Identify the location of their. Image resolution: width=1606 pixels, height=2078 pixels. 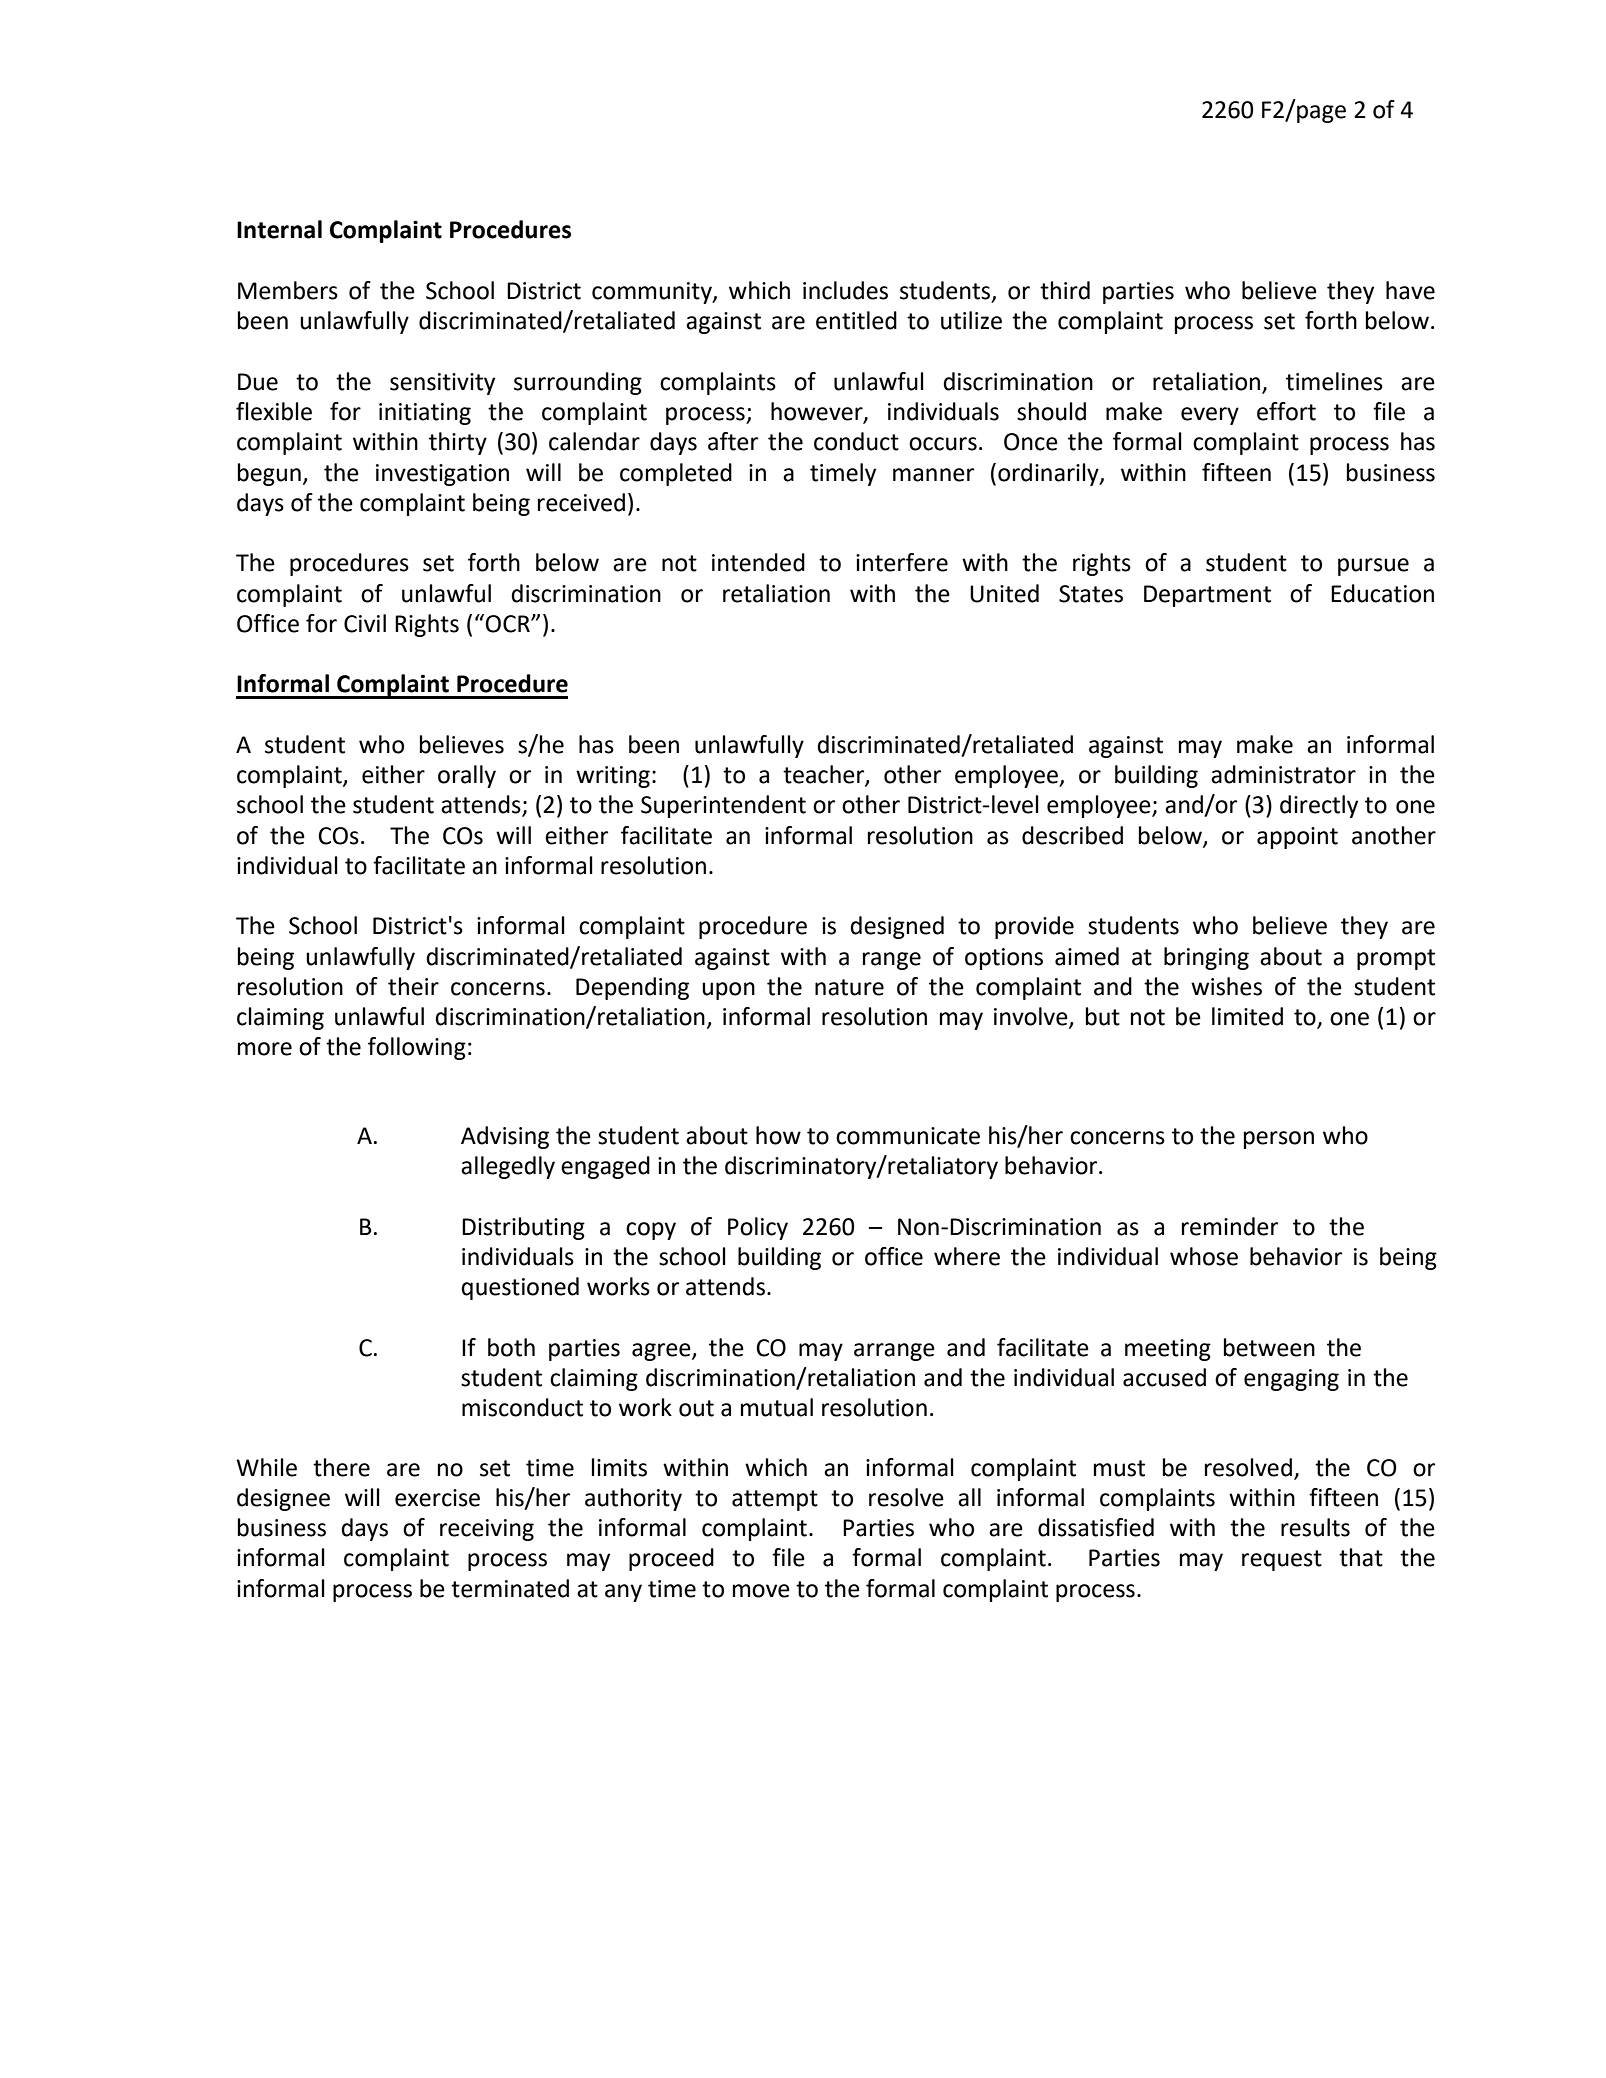
(413, 986).
